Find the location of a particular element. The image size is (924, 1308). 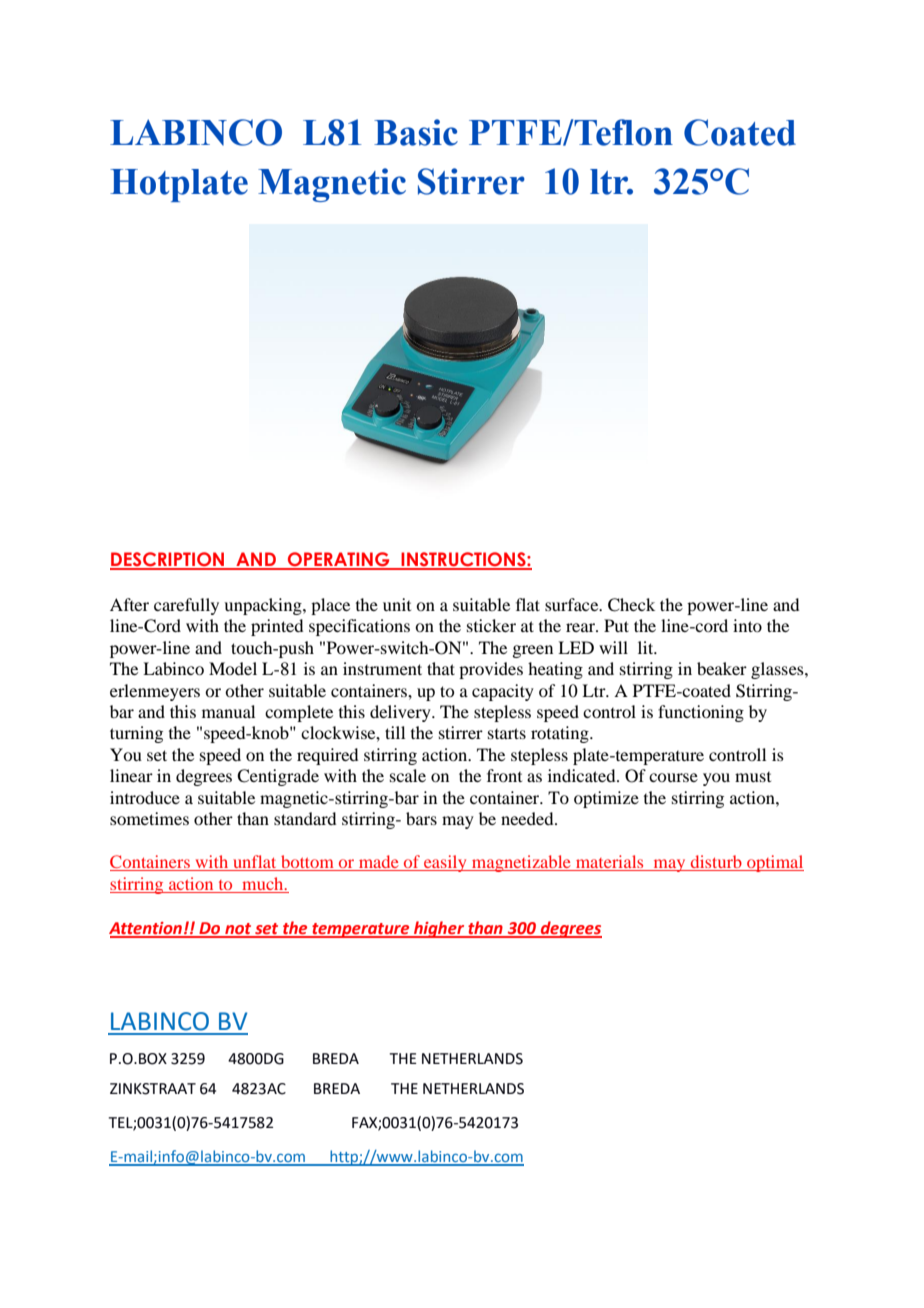

DESCRIPTION is located at coordinates (168, 560).
